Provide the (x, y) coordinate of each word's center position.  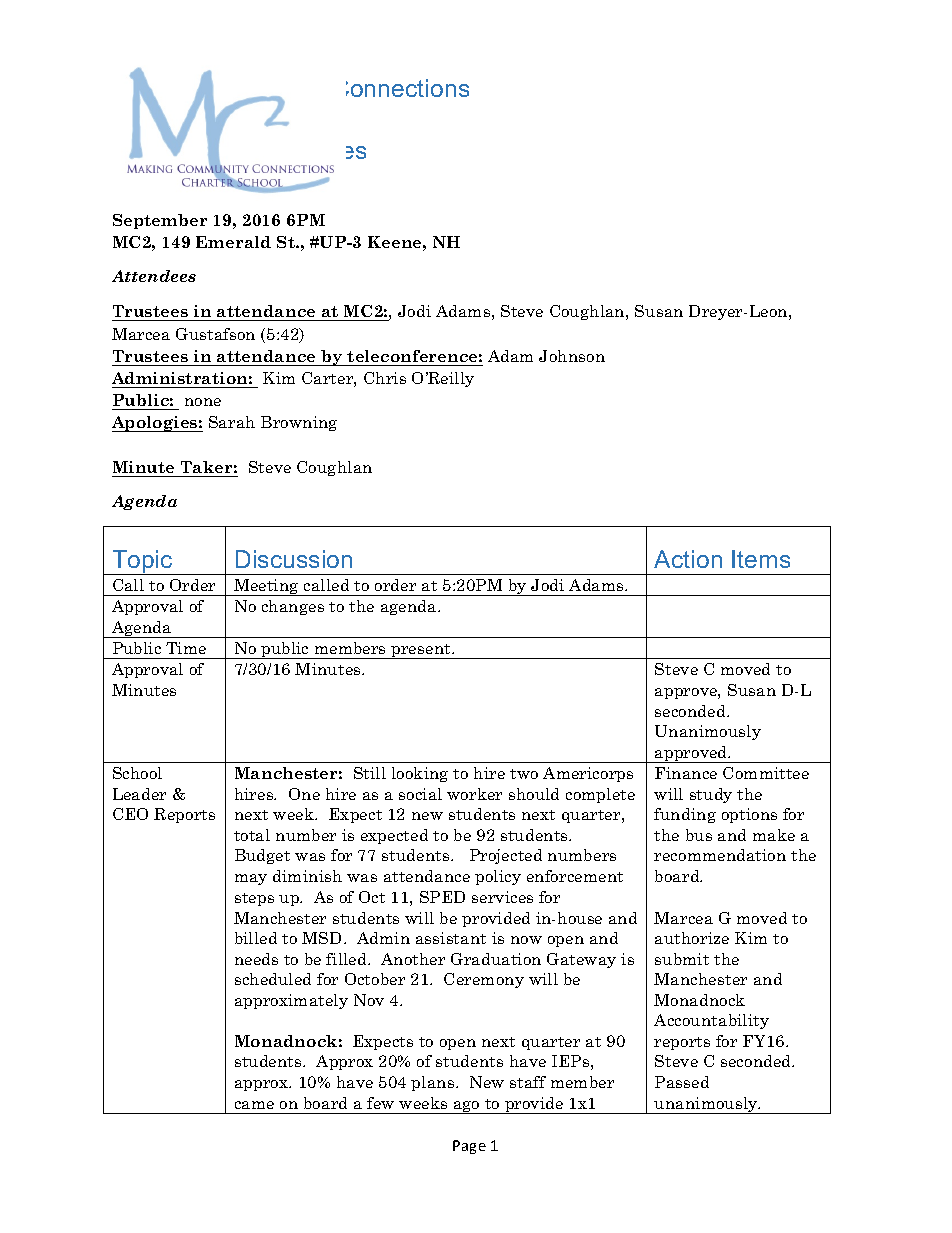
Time (186, 648)
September (160, 221)
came (254, 1105)
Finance (686, 773)
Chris (385, 378)
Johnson (572, 356)
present (421, 651)
